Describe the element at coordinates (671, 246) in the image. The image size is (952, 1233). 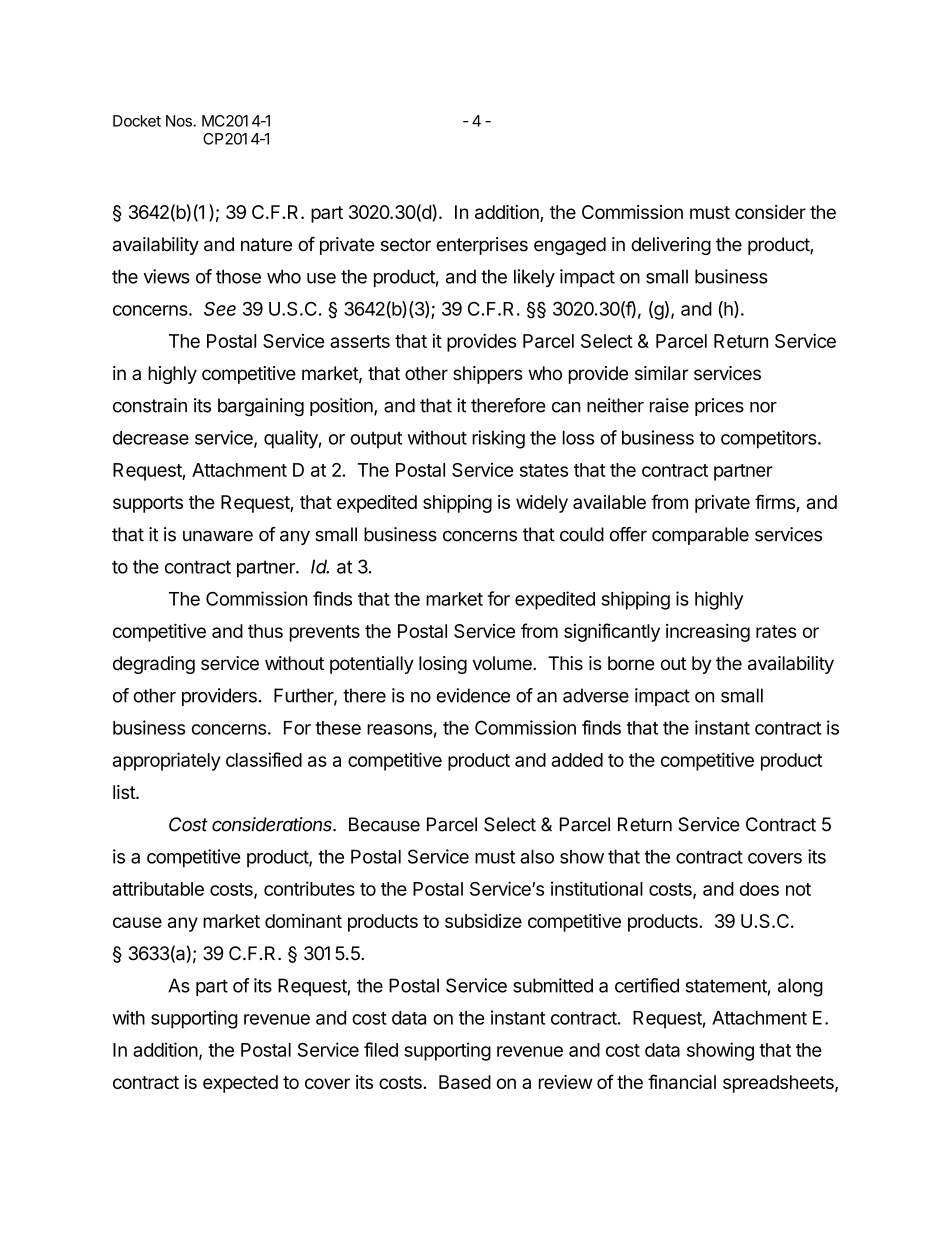
I see `delivering` at that location.
